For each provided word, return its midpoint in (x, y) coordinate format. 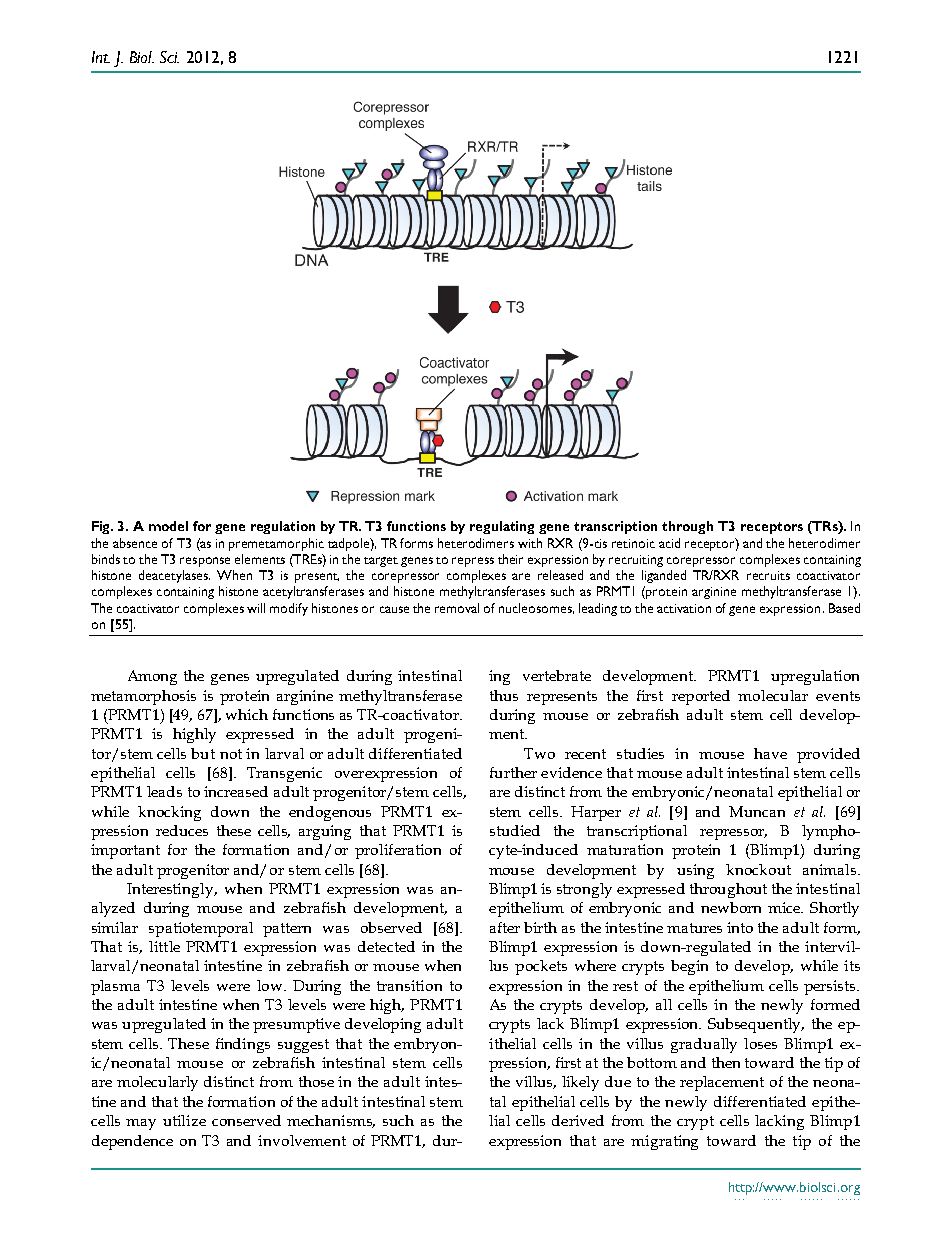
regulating (502, 527)
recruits (768, 575)
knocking (169, 813)
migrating (664, 1142)
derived (578, 1120)
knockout (758, 869)
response (205, 562)
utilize (184, 1120)
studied (515, 830)
